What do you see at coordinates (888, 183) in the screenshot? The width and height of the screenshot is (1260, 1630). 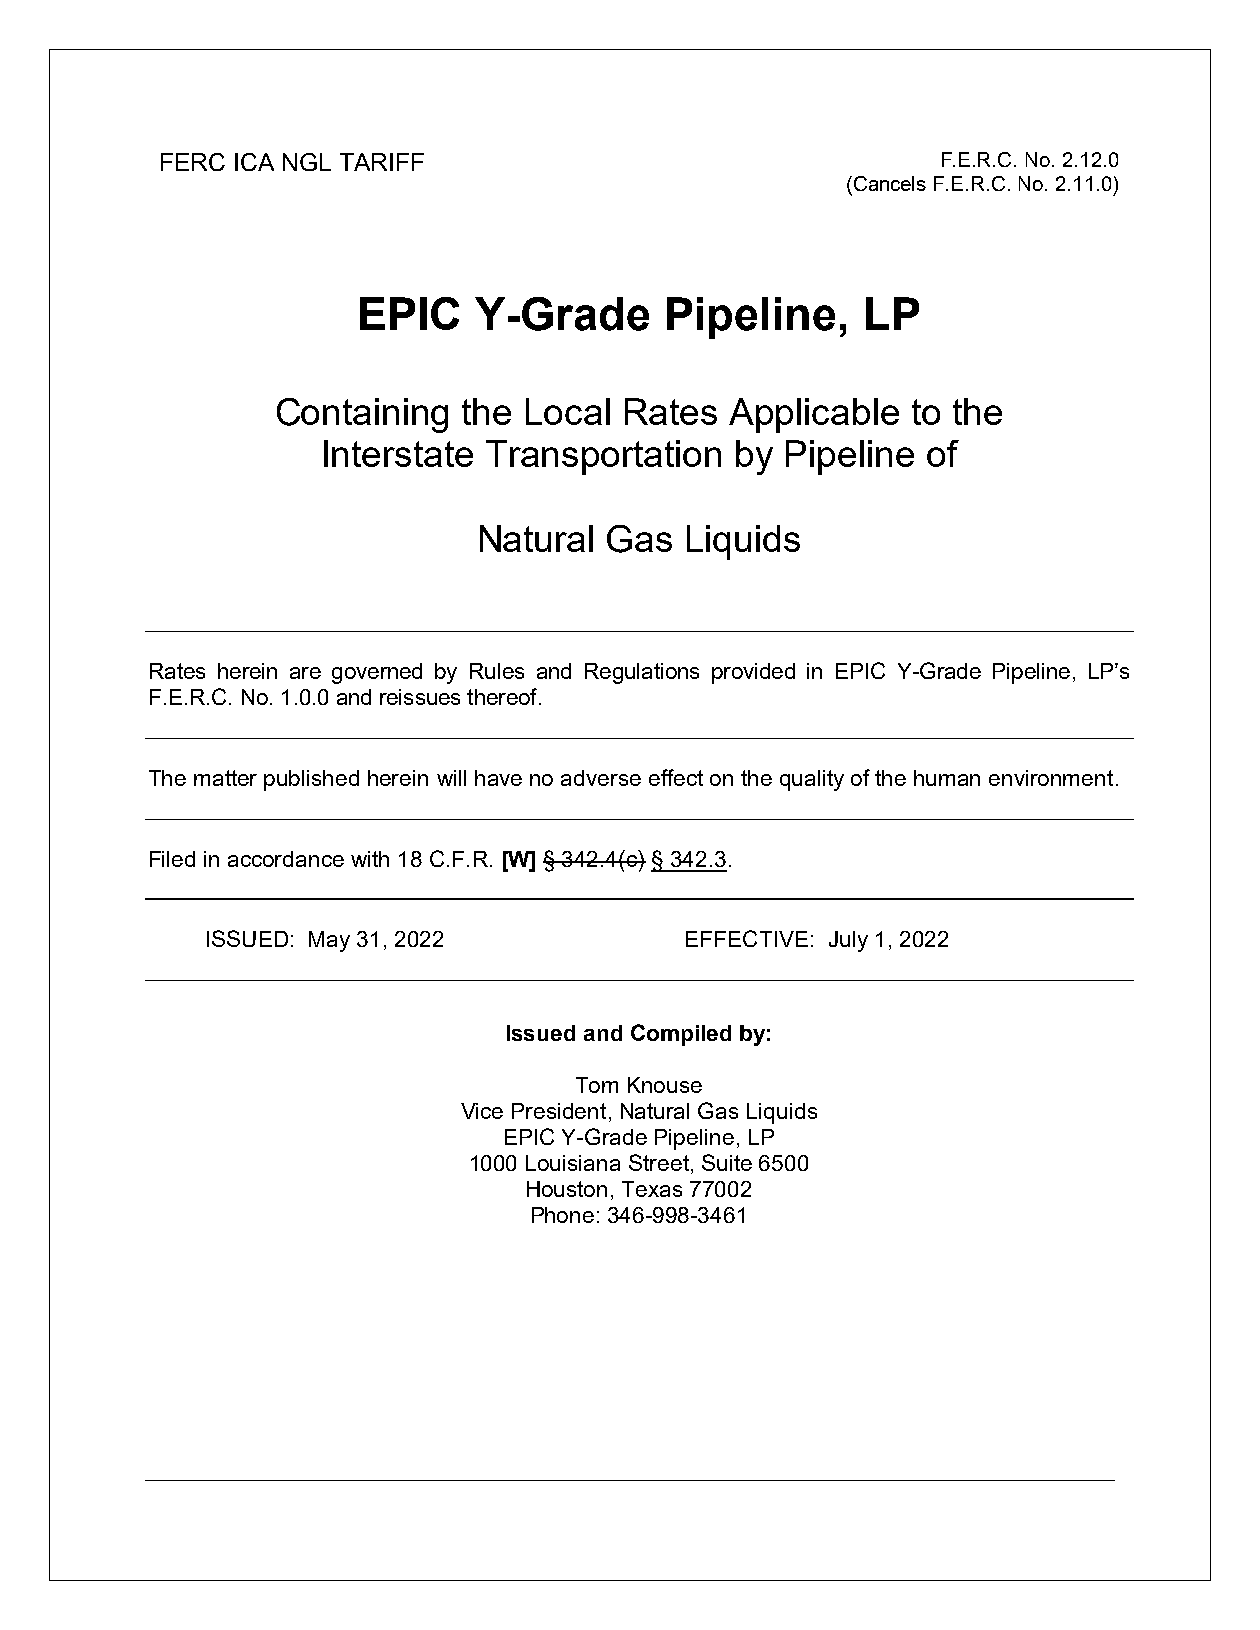 I see `Cancels` at bounding box center [888, 183].
